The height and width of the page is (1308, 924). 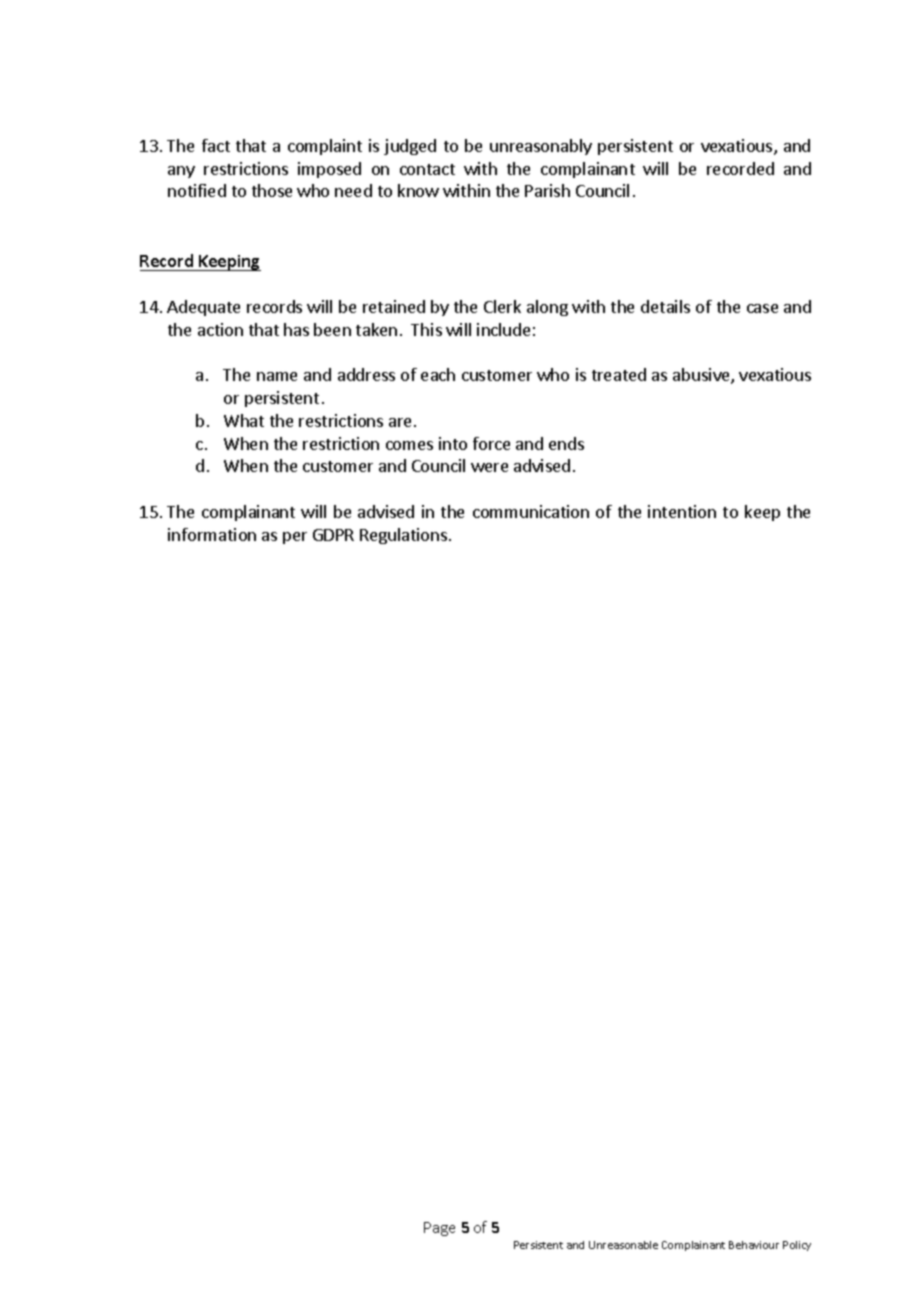 What do you see at coordinates (333, 535) in the page?
I see `GDPR` at bounding box center [333, 535].
